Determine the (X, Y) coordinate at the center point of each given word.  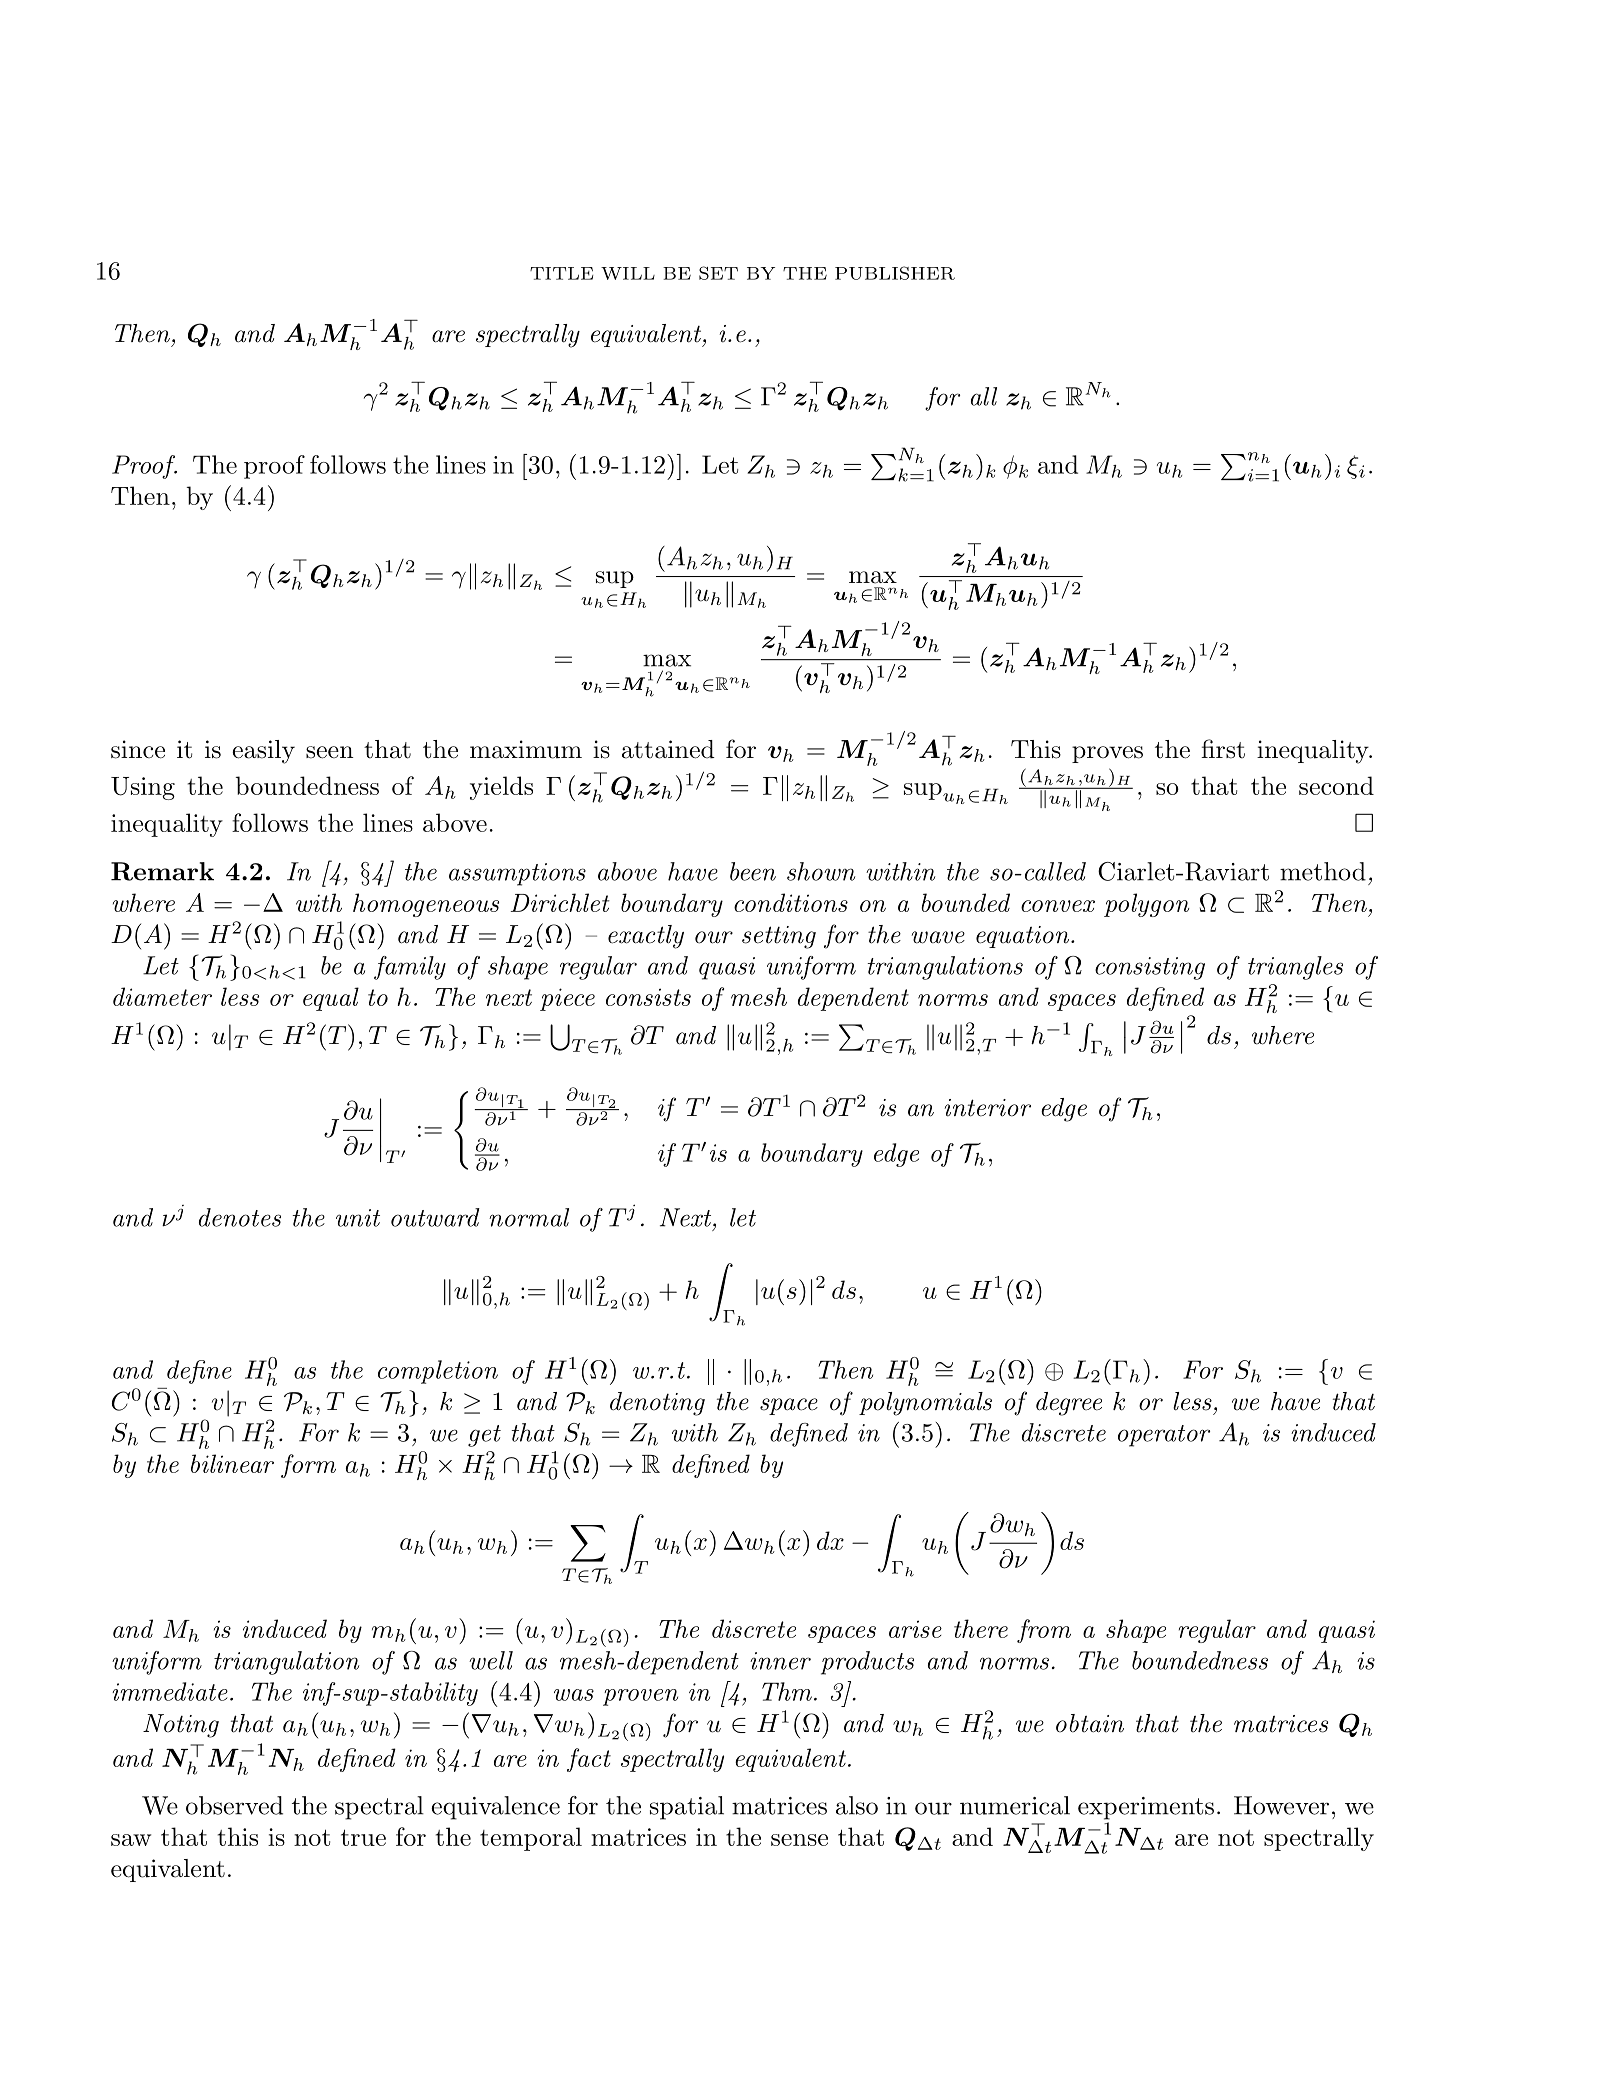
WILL (628, 273)
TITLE (561, 273)
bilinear (232, 1463)
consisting (1150, 968)
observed (234, 1805)
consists (648, 997)
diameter (162, 996)
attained (668, 749)
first (1223, 749)
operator (1164, 1436)
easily (263, 752)
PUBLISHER (895, 273)
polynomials (925, 1404)
